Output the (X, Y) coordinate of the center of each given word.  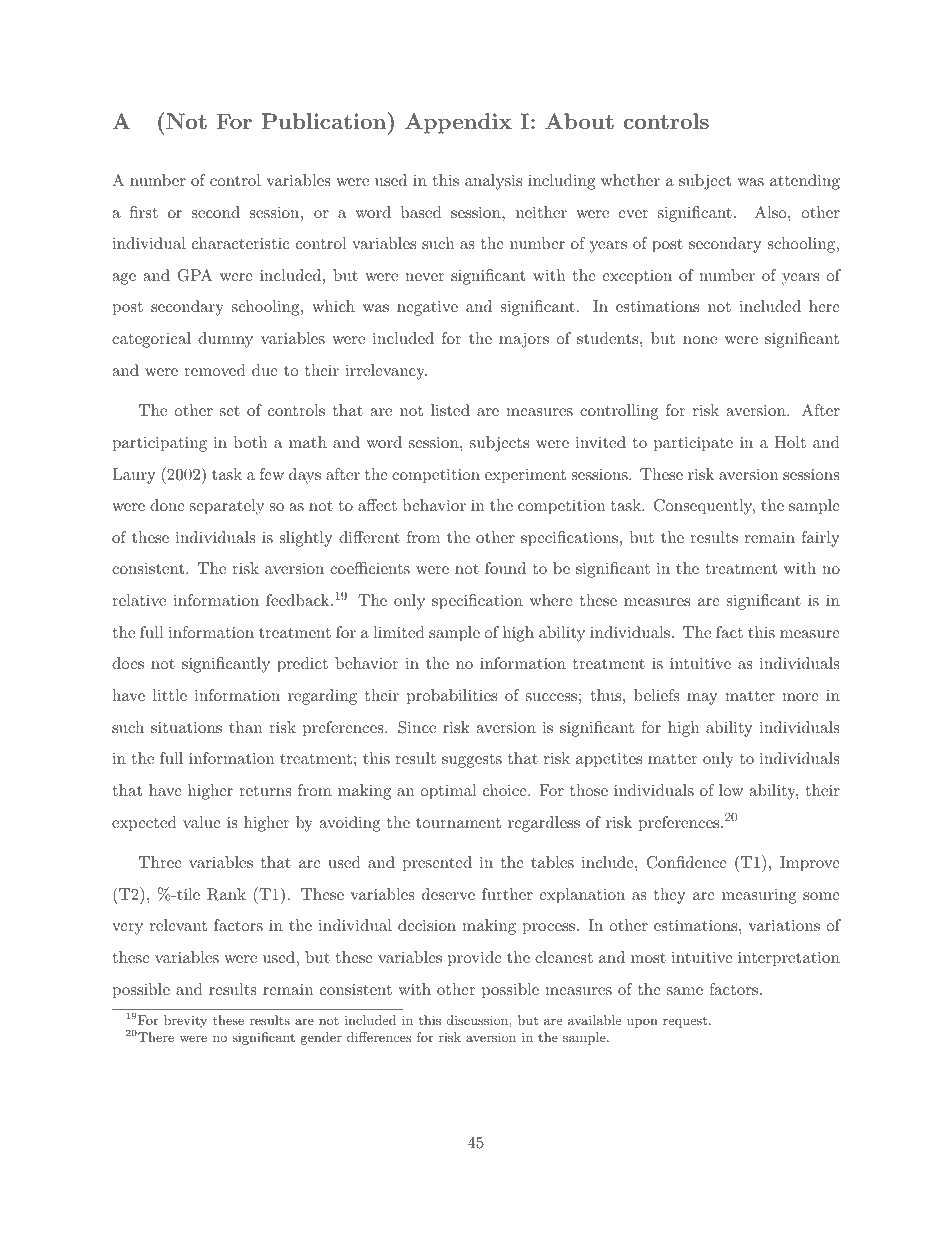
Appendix (458, 123)
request (685, 1022)
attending (805, 182)
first (144, 212)
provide (475, 959)
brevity (185, 1021)
